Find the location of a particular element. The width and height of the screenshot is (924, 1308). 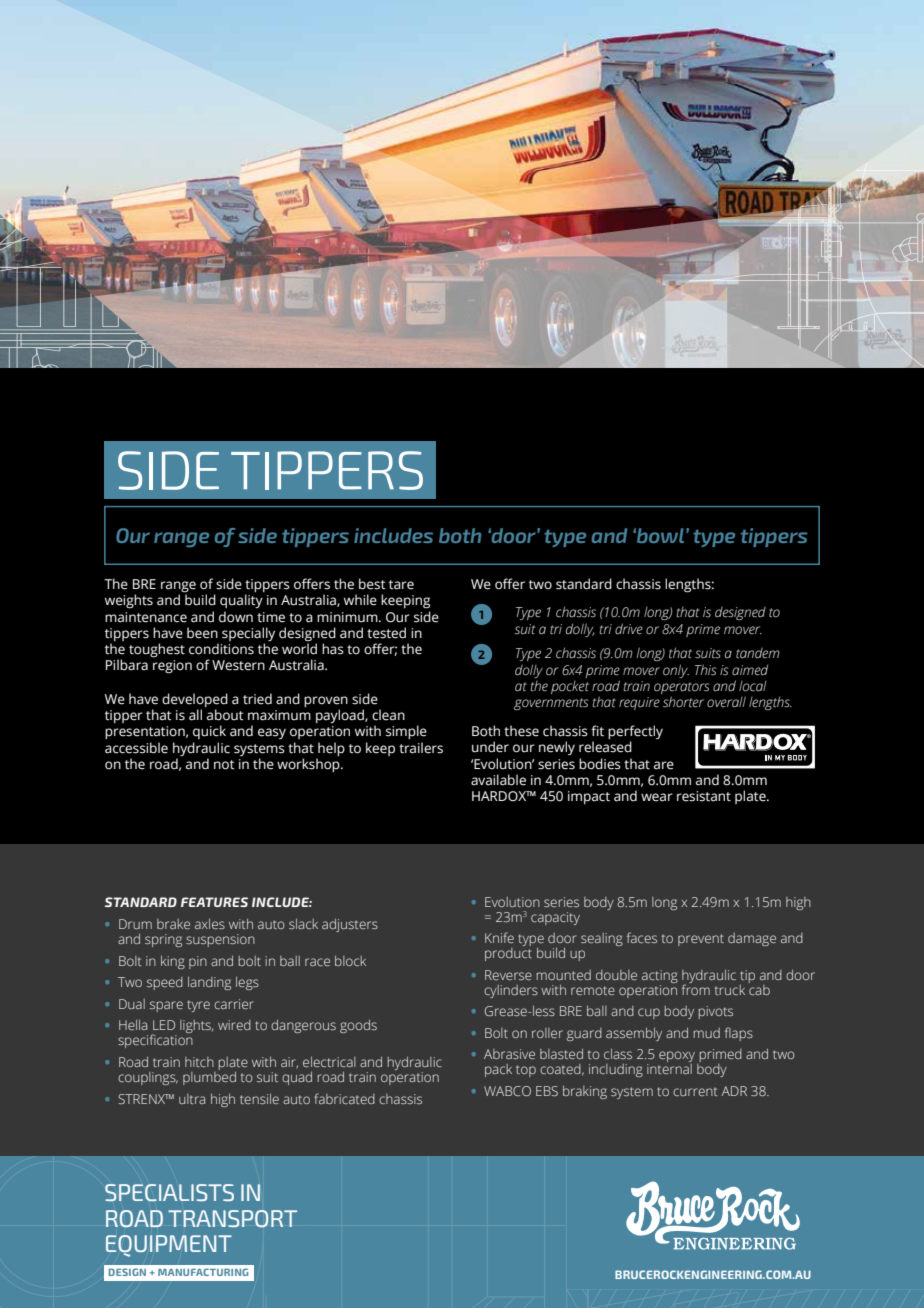

prevent is located at coordinates (701, 940).
